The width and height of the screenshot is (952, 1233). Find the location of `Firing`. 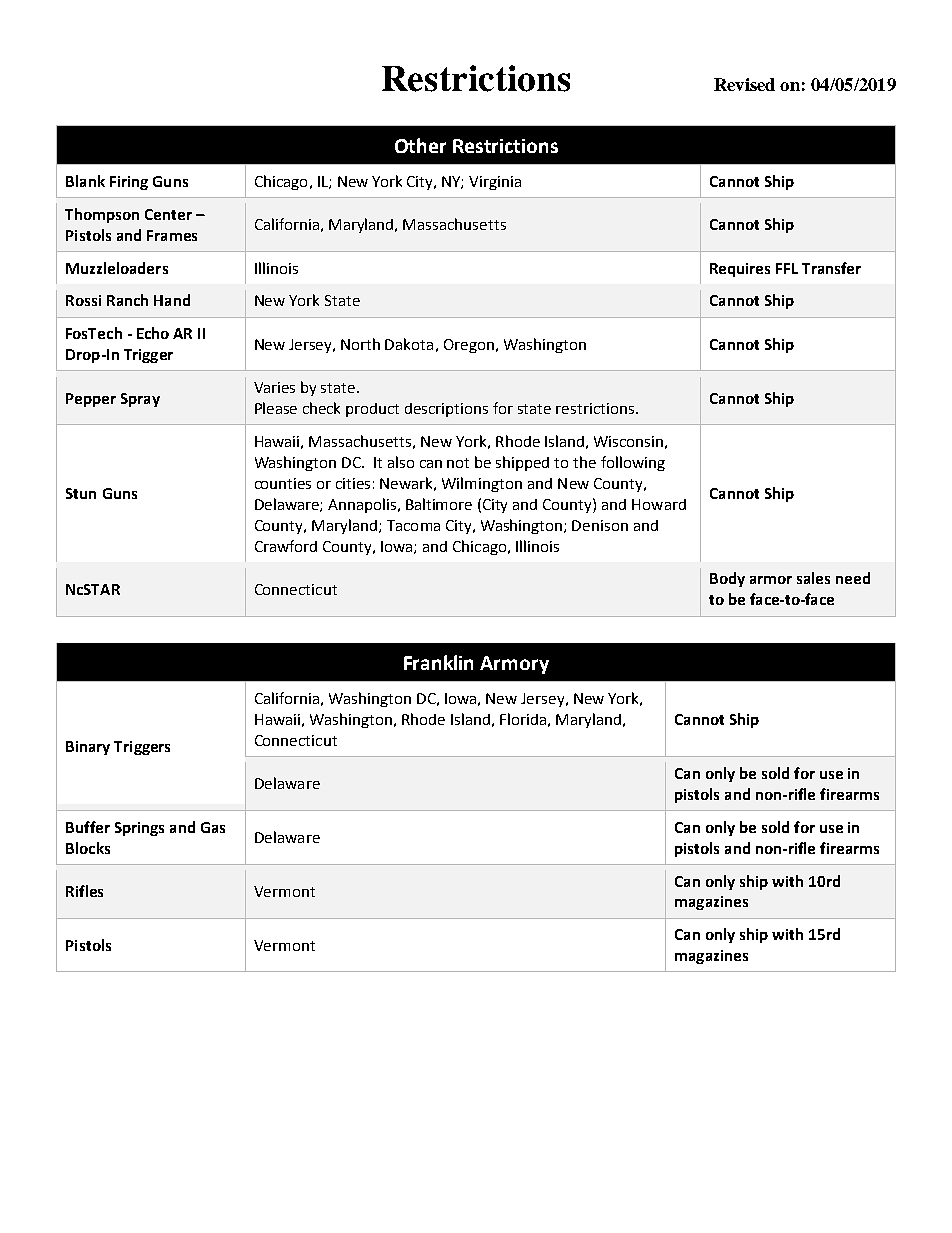

Firing is located at coordinates (129, 183).
